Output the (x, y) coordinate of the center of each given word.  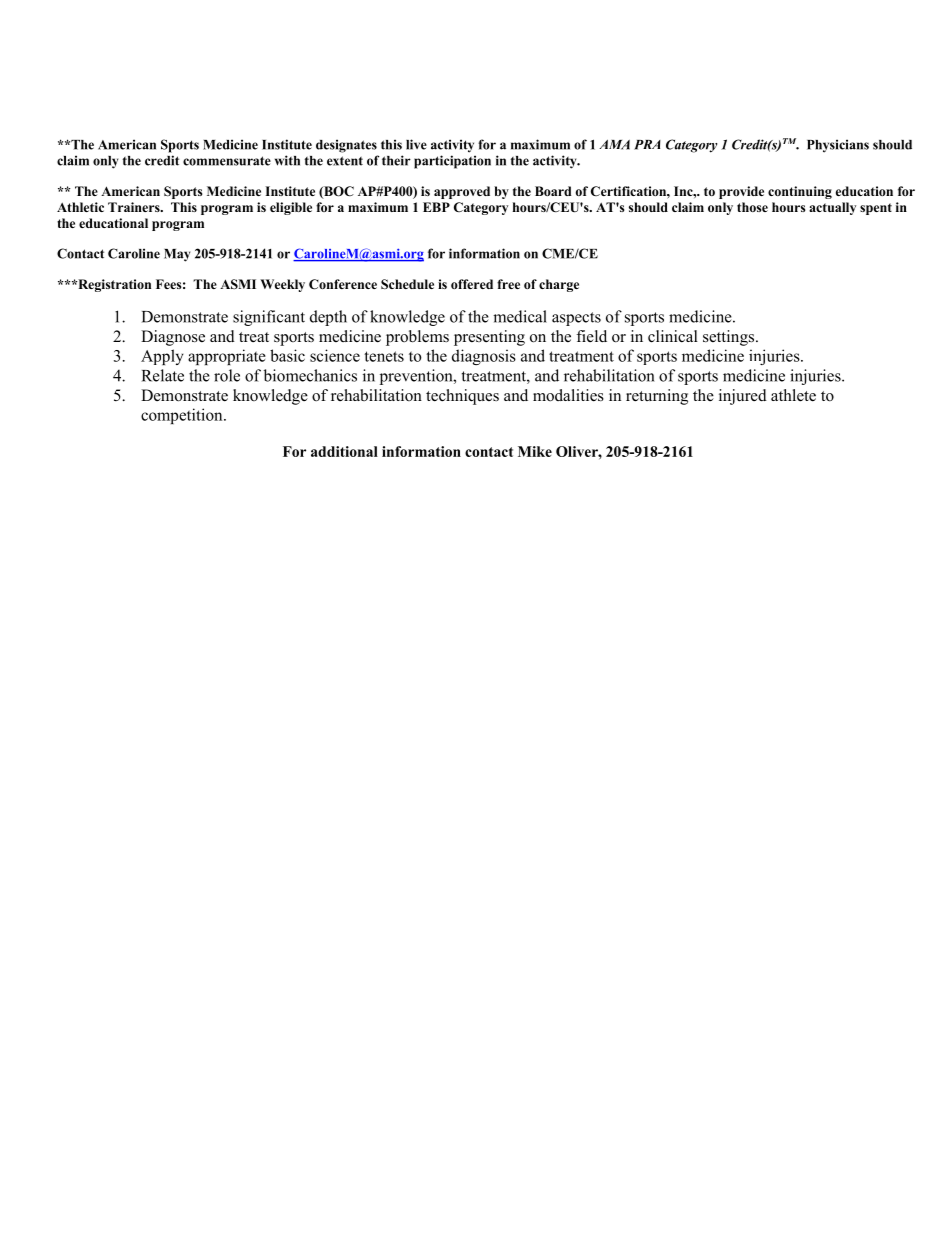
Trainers (135, 207)
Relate (163, 375)
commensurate (227, 161)
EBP (436, 207)
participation (452, 162)
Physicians (838, 146)
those (752, 207)
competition (183, 416)
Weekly (282, 285)
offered (472, 284)
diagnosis (484, 357)
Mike (535, 451)
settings (730, 338)
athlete (793, 395)
